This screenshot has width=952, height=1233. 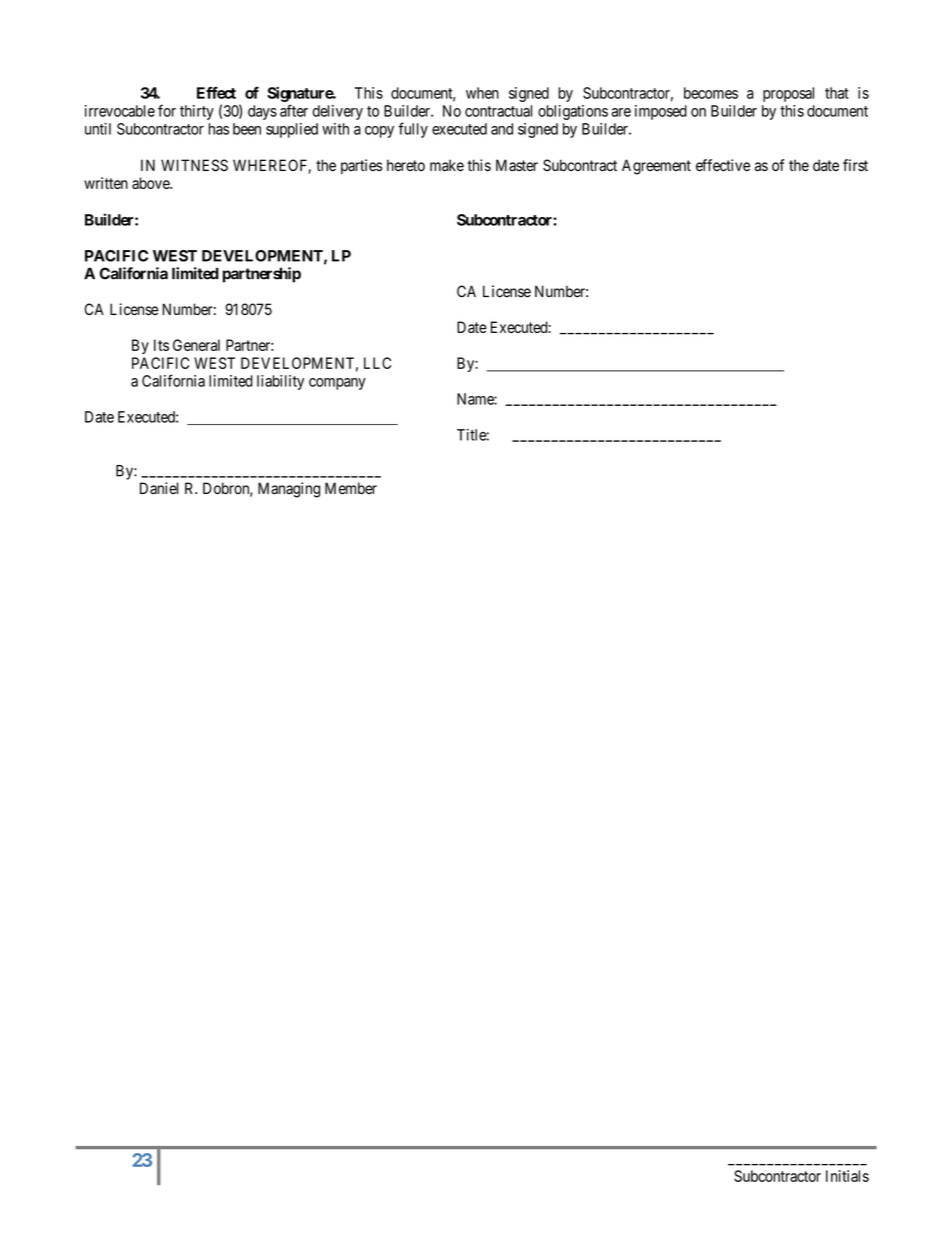 What do you see at coordinates (196, 345) in the screenshot?
I see `General` at bounding box center [196, 345].
